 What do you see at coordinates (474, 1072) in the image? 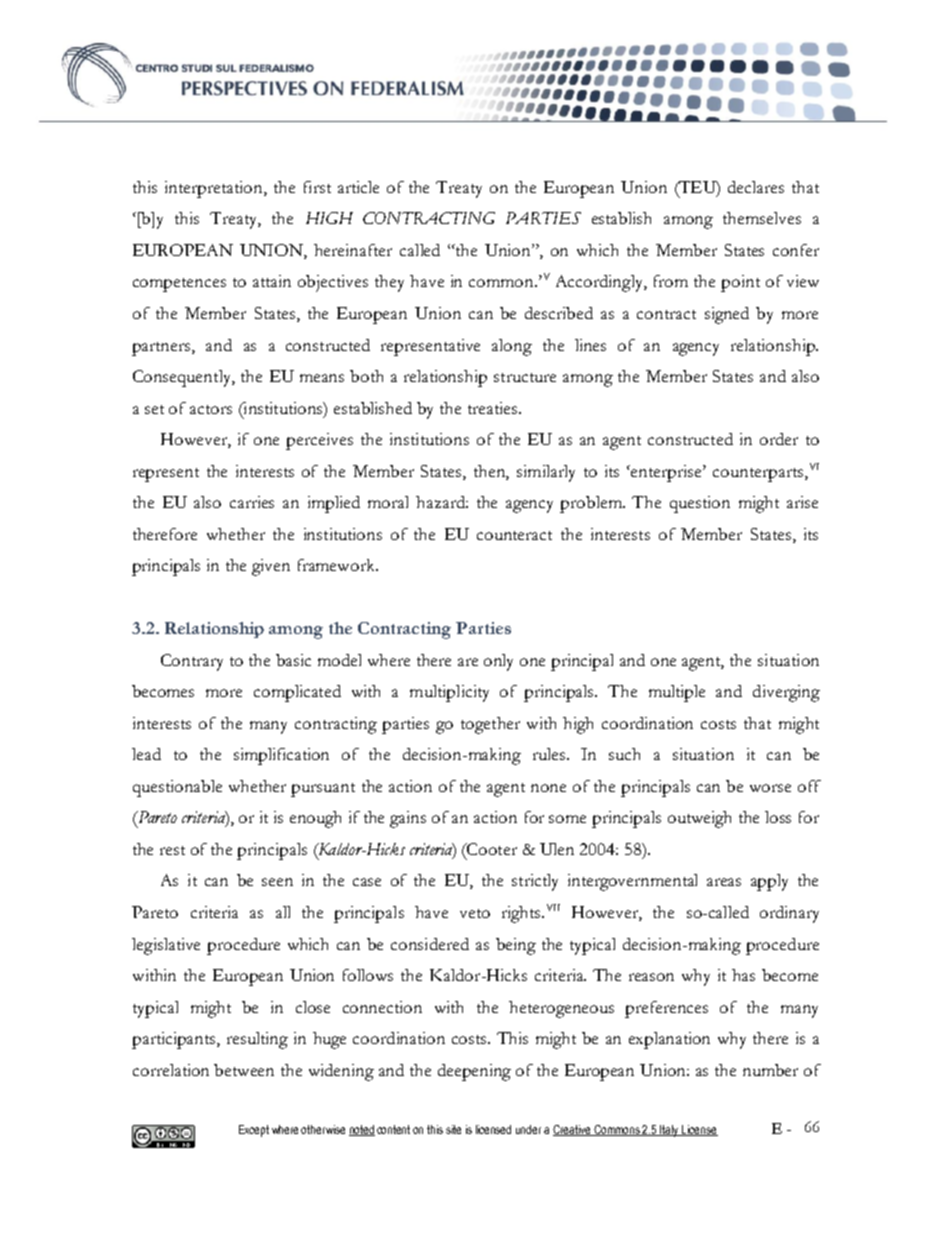
I see `deepening` at bounding box center [474, 1072].
